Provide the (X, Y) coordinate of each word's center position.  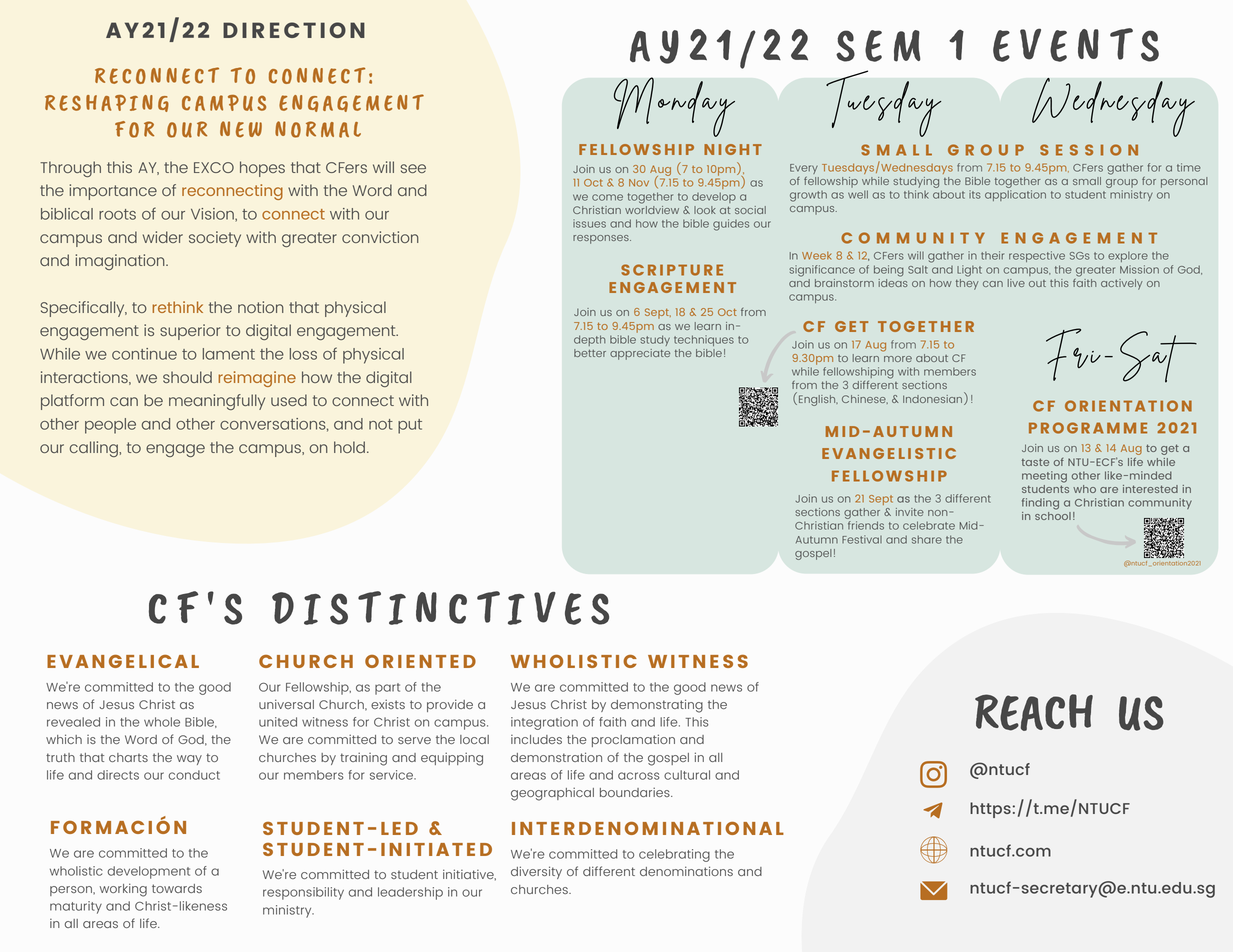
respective (1037, 256)
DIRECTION (294, 30)
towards (177, 888)
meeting (1044, 477)
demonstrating (657, 706)
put (410, 426)
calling (95, 449)
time (1189, 167)
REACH (1034, 712)
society (215, 239)
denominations (686, 871)
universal (286, 704)
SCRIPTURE (672, 270)
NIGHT (733, 149)
